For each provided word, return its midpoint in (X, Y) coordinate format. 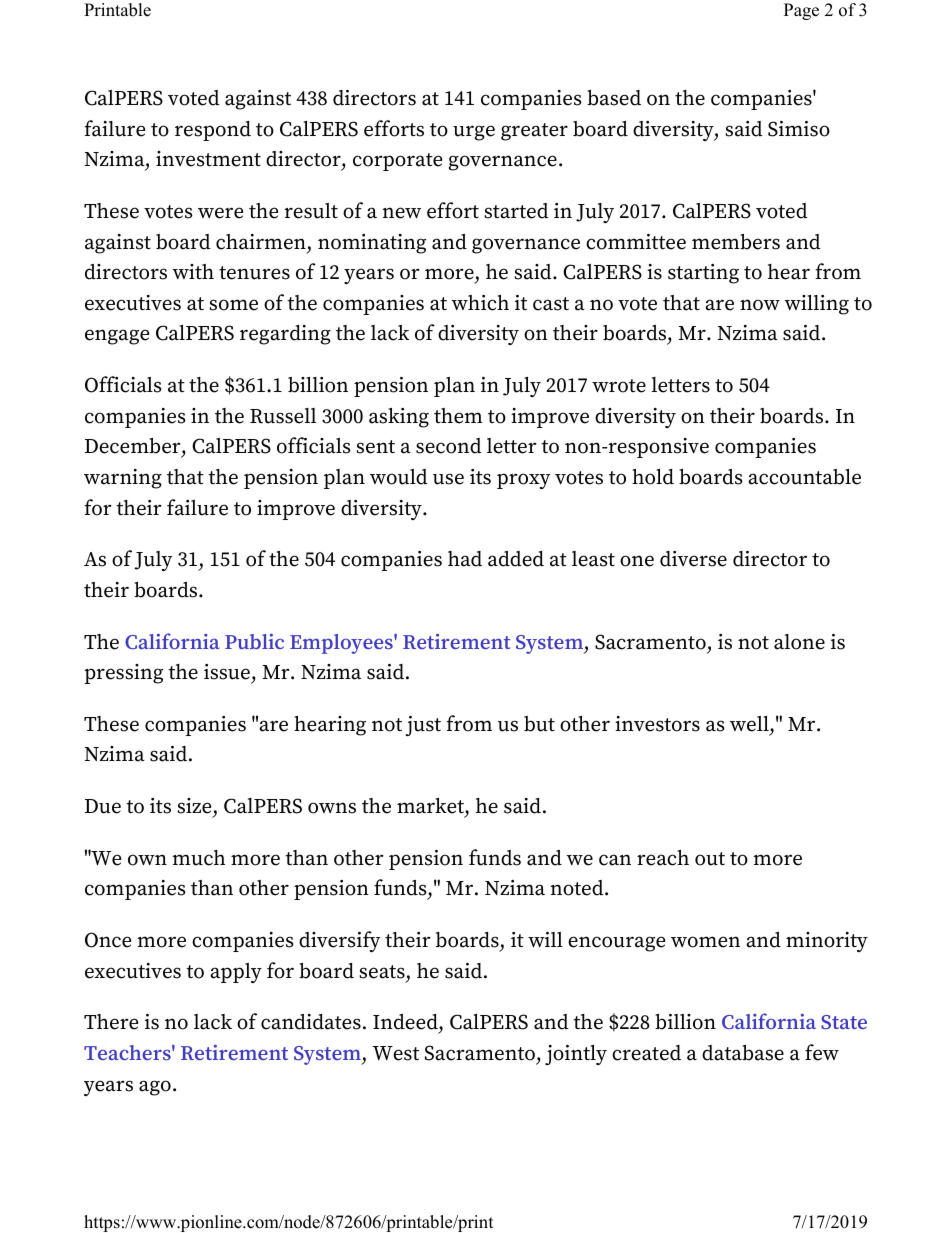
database (743, 1053)
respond (213, 131)
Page (801, 11)
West (396, 1053)
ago (155, 1088)
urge (474, 133)
